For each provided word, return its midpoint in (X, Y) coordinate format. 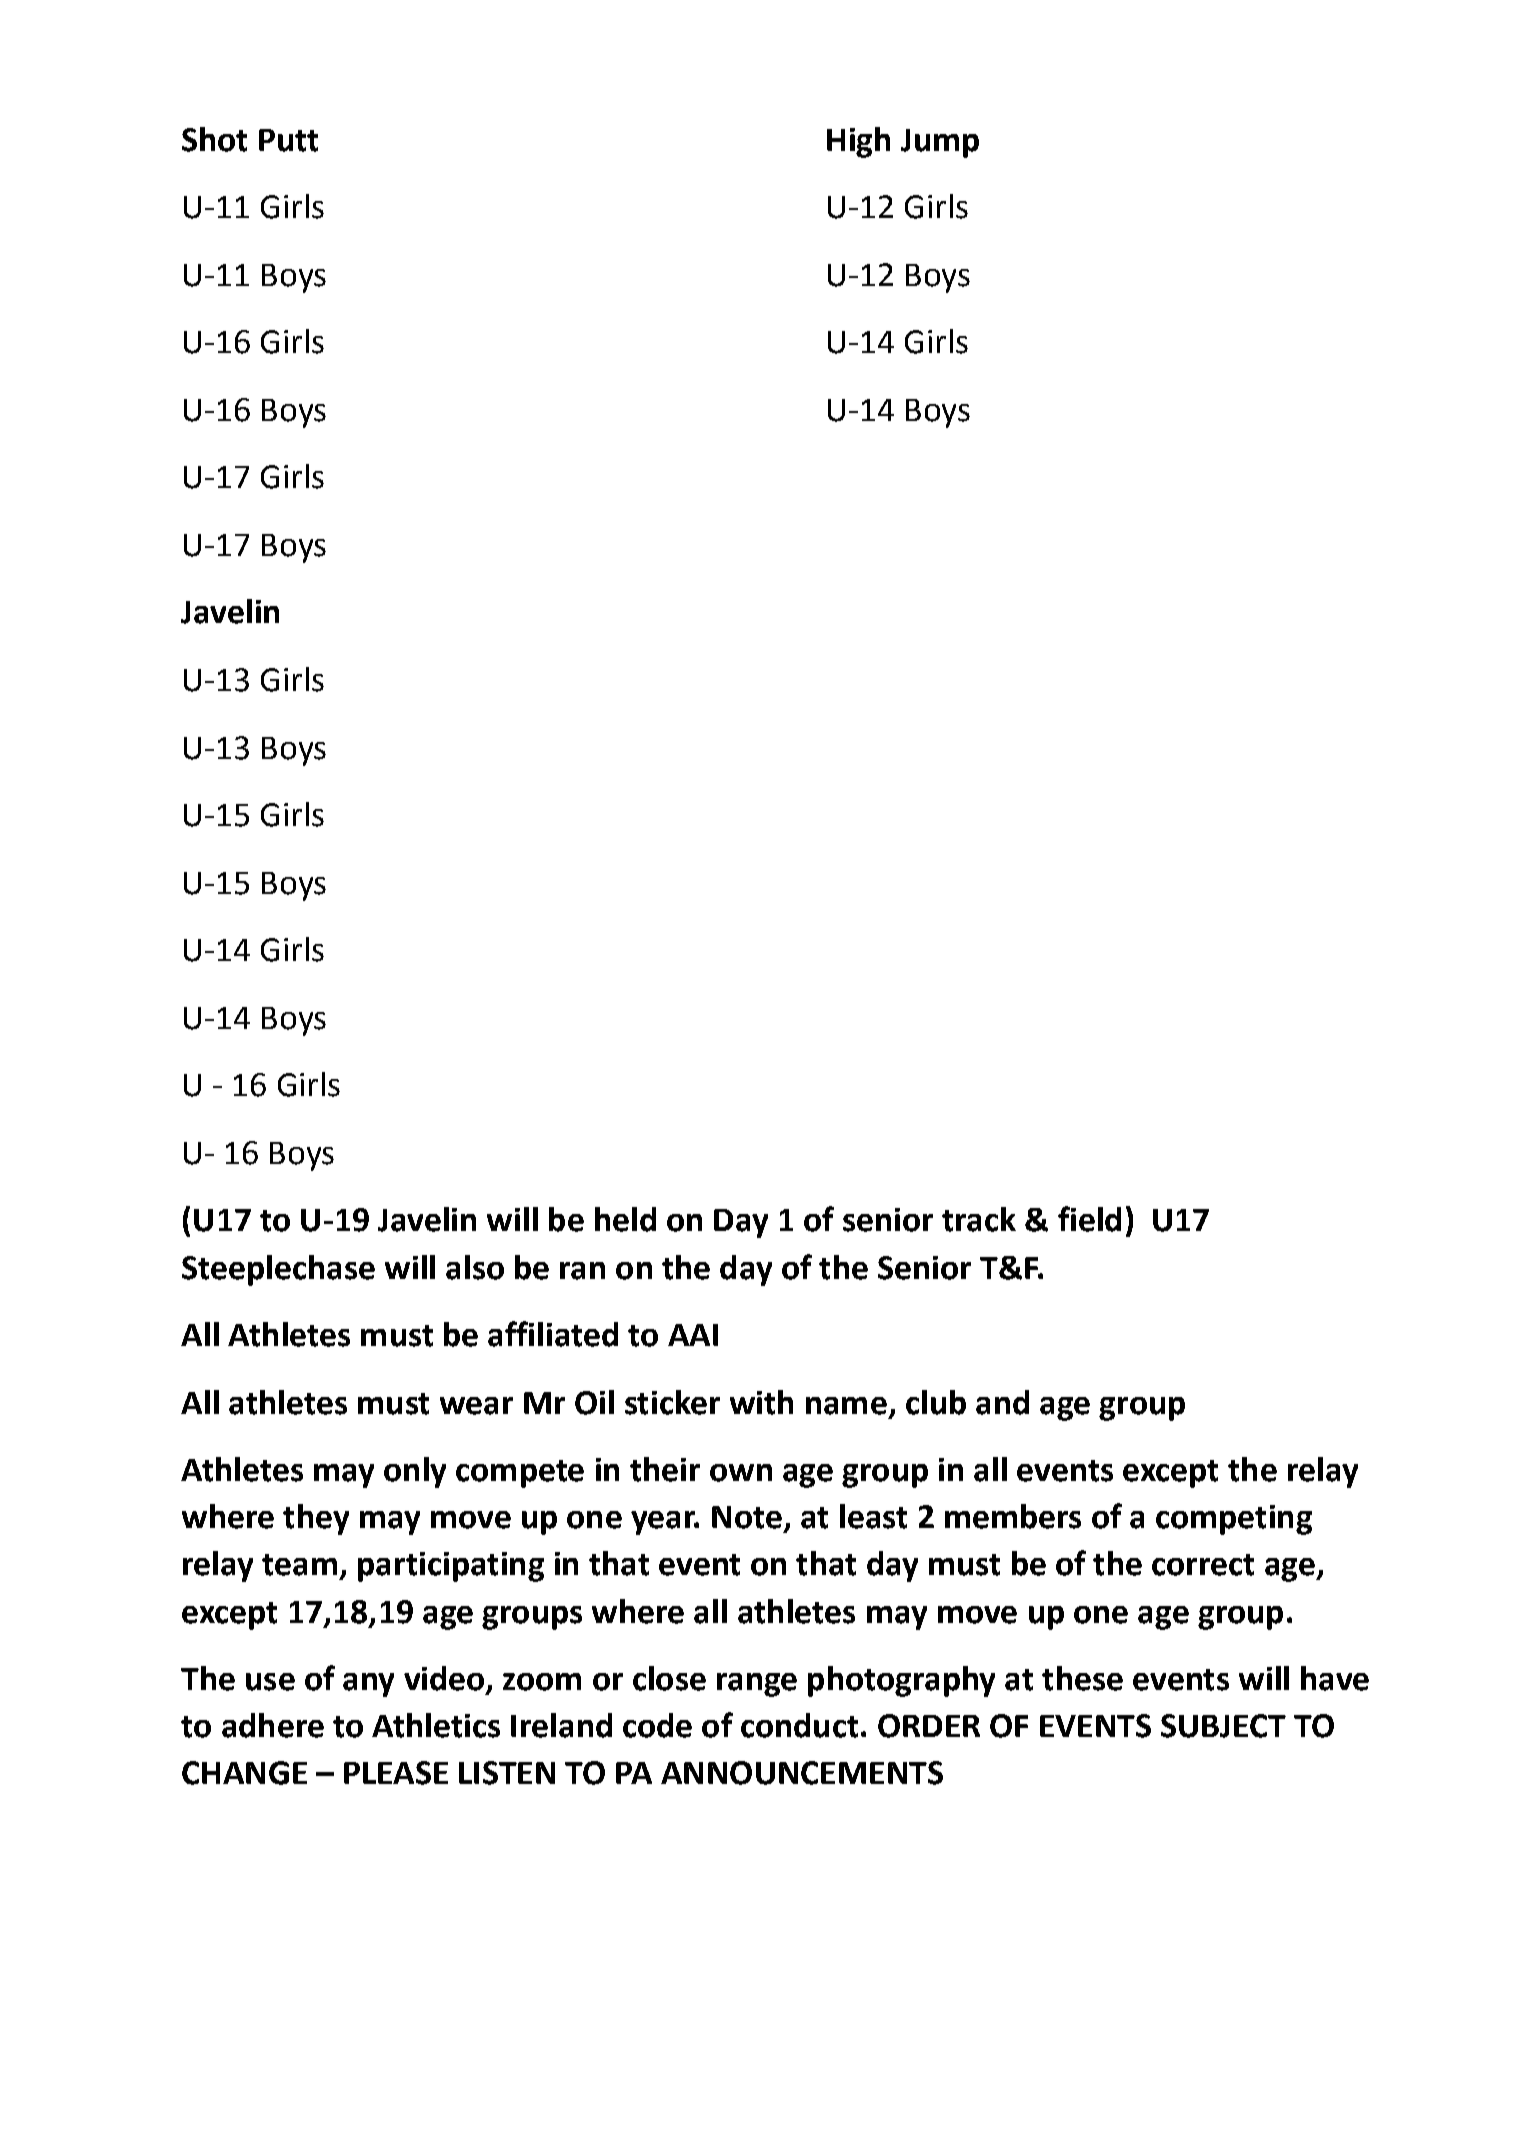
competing (1234, 1520)
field (1089, 1219)
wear (476, 1406)
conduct (799, 1725)
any (368, 1685)
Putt (288, 140)
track (979, 1219)
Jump (940, 143)
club (936, 1402)
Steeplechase (278, 1270)
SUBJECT (1223, 1726)
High (858, 142)
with (761, 1402)
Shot (214, 139)
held (625, 1219)
